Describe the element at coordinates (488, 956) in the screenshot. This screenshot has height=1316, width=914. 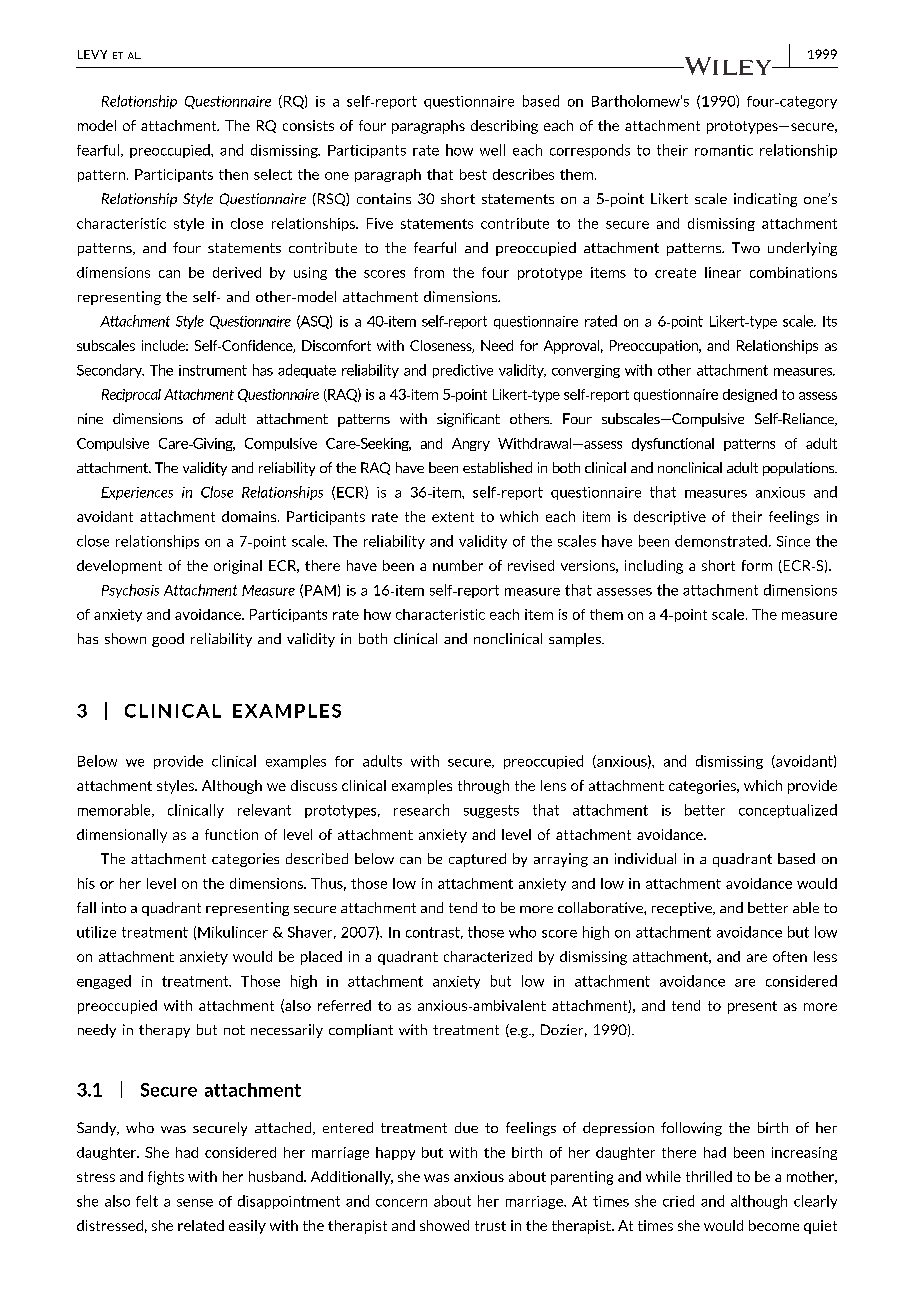
I see `characterized` at that location.
